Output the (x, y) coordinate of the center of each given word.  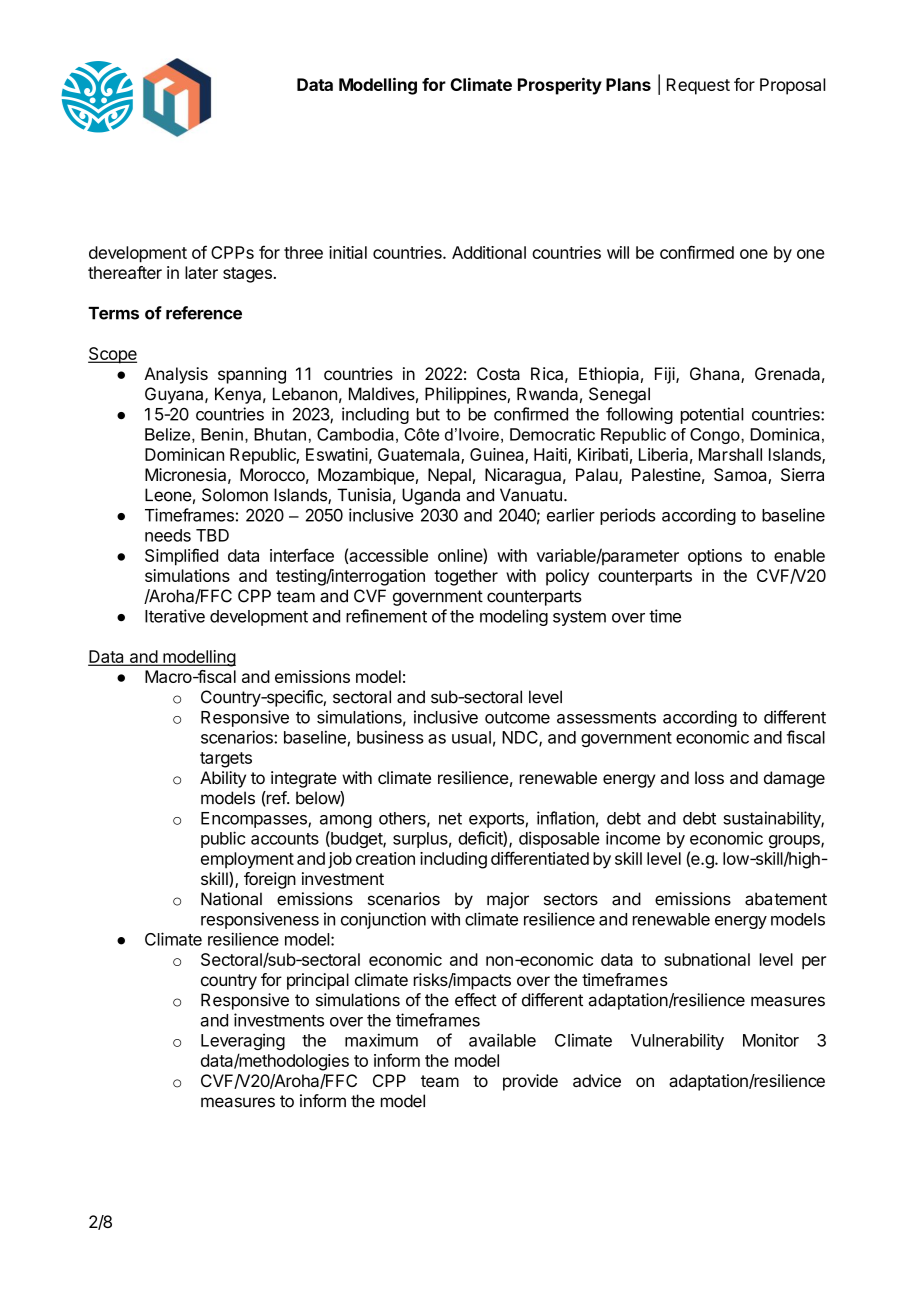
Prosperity (560, 86)
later (201, 272)
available (502, 1040)
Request (698, 86)
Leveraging (243, 1041)
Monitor (771, 1040)
